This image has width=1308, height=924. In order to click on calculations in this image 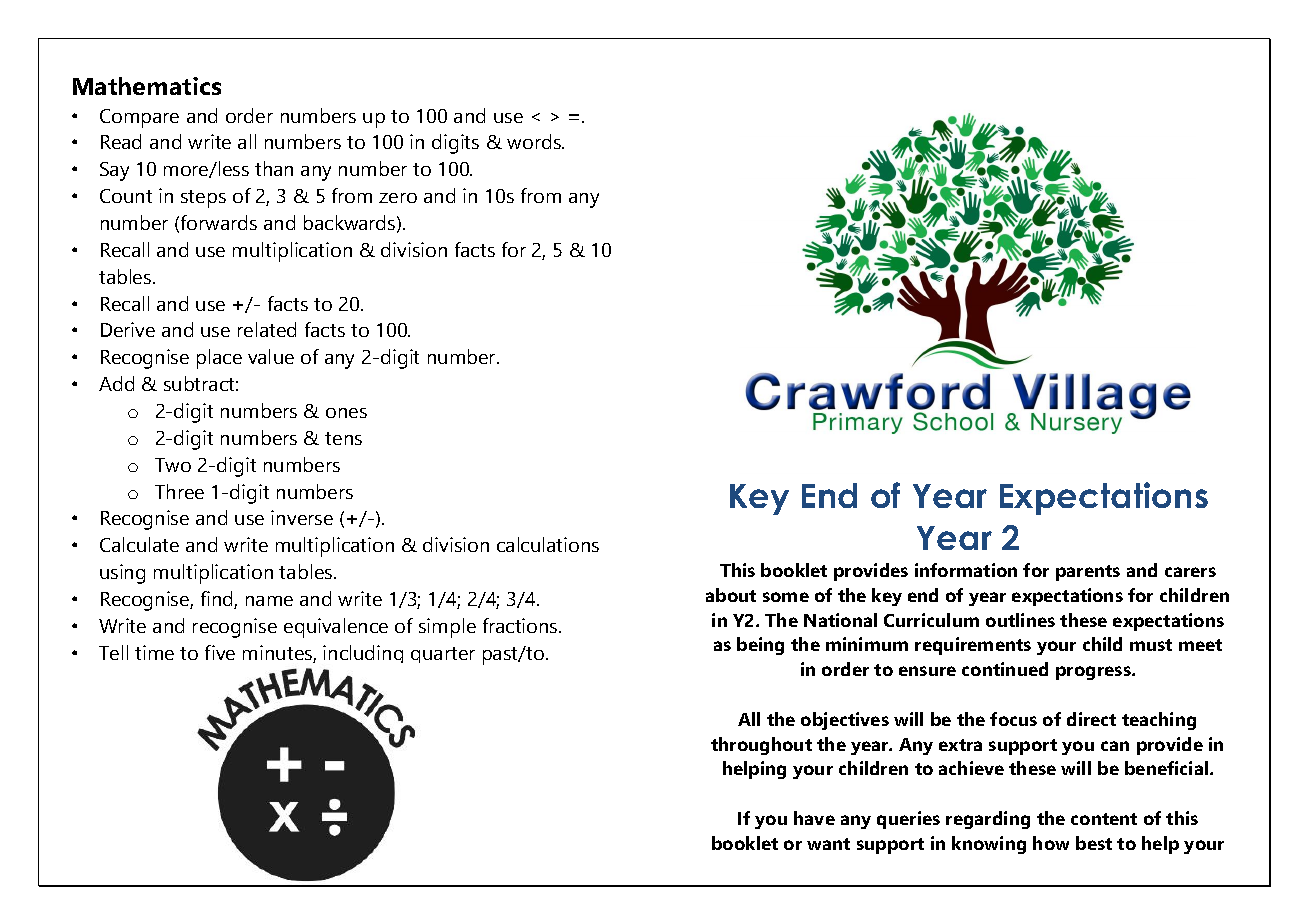, I will do `click(548, 544)`.
